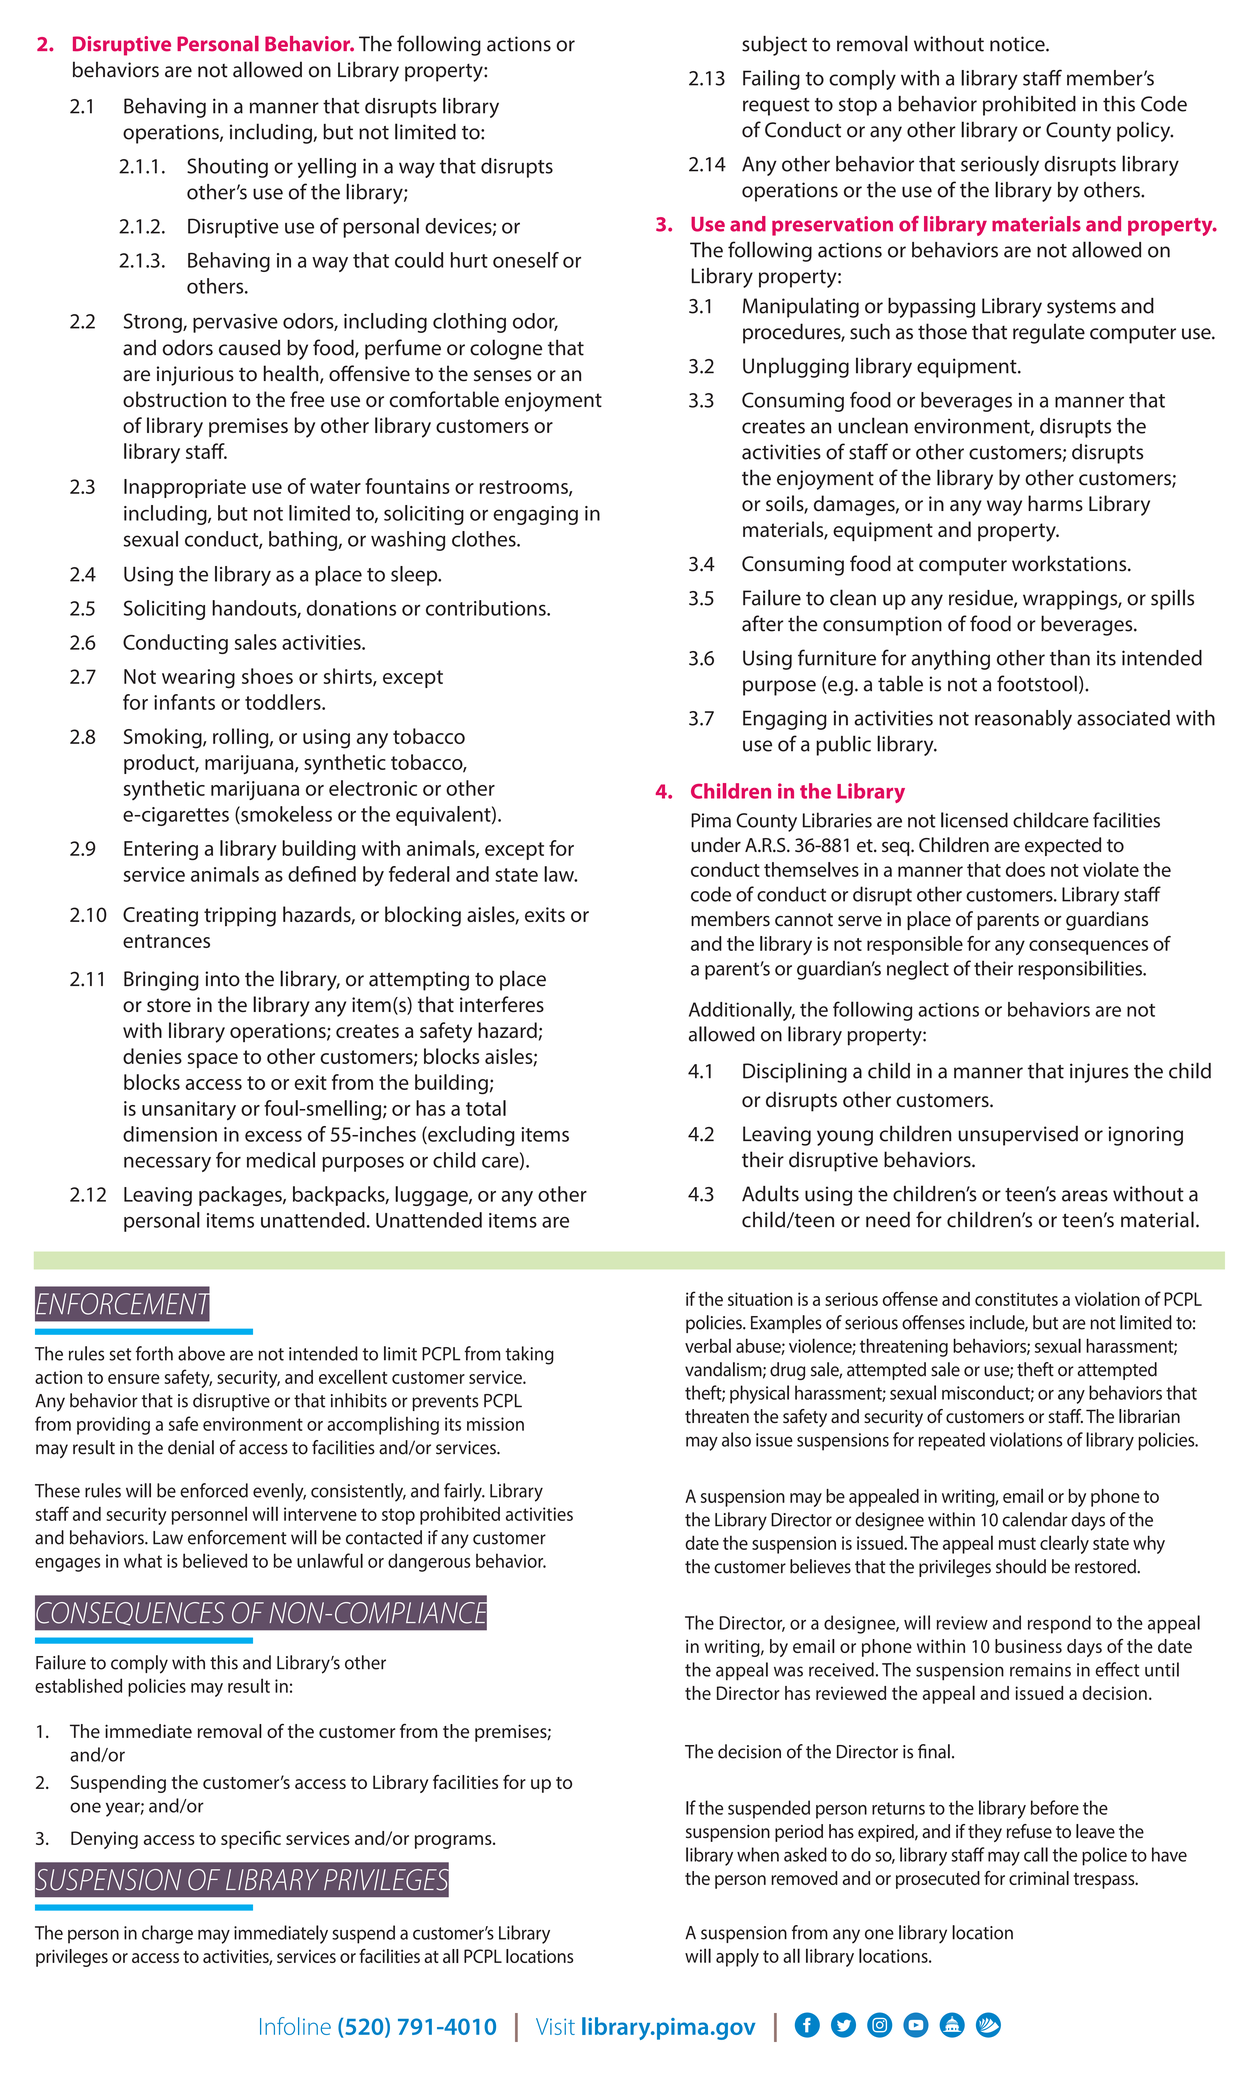 The image size is (1259, 2073). What do you see at coordinates (167, 1934) in the document?
I see `charge` at bounding box center [167, 1934].
